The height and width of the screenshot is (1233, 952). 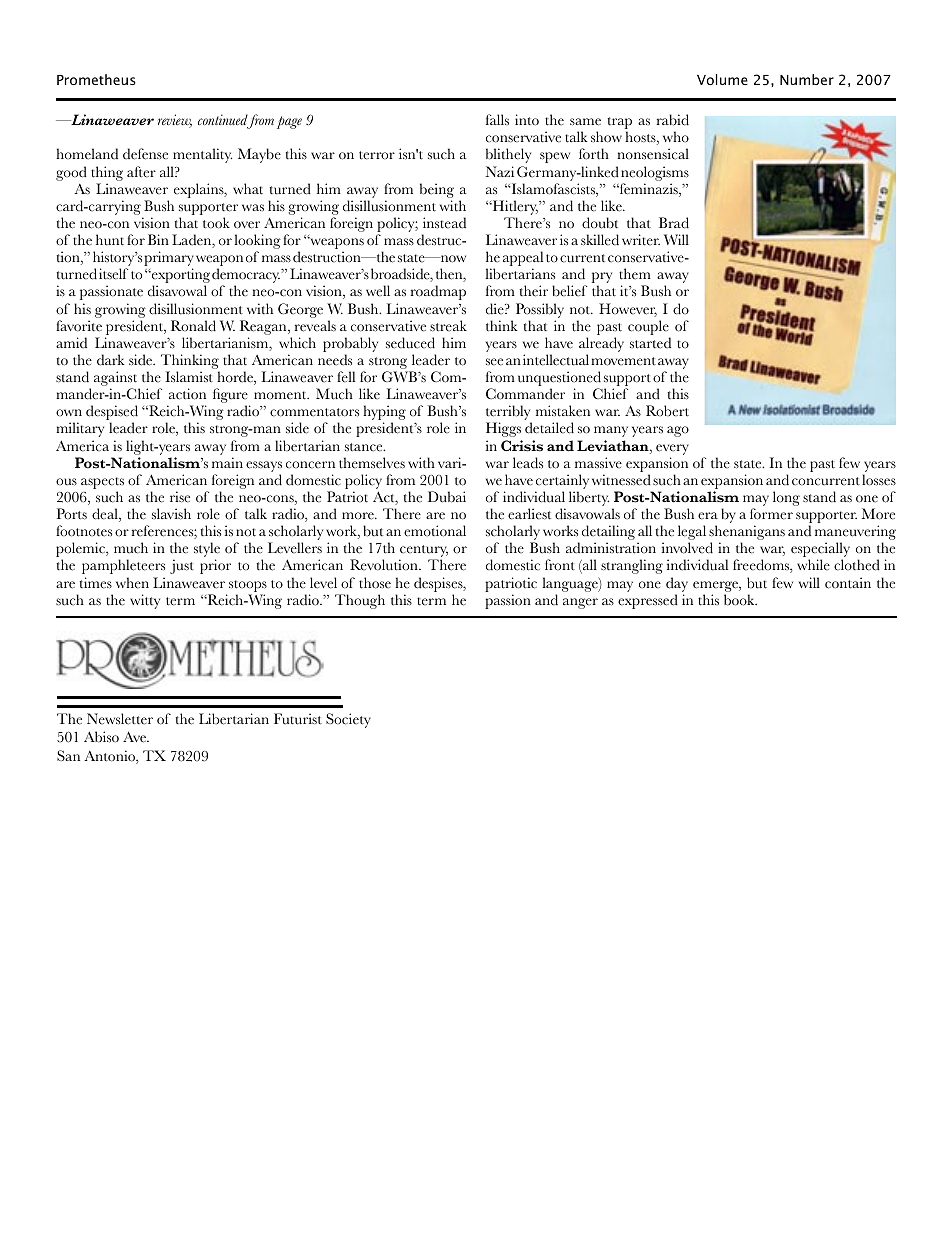 I want to click on former, so click(x=771, y=514).
